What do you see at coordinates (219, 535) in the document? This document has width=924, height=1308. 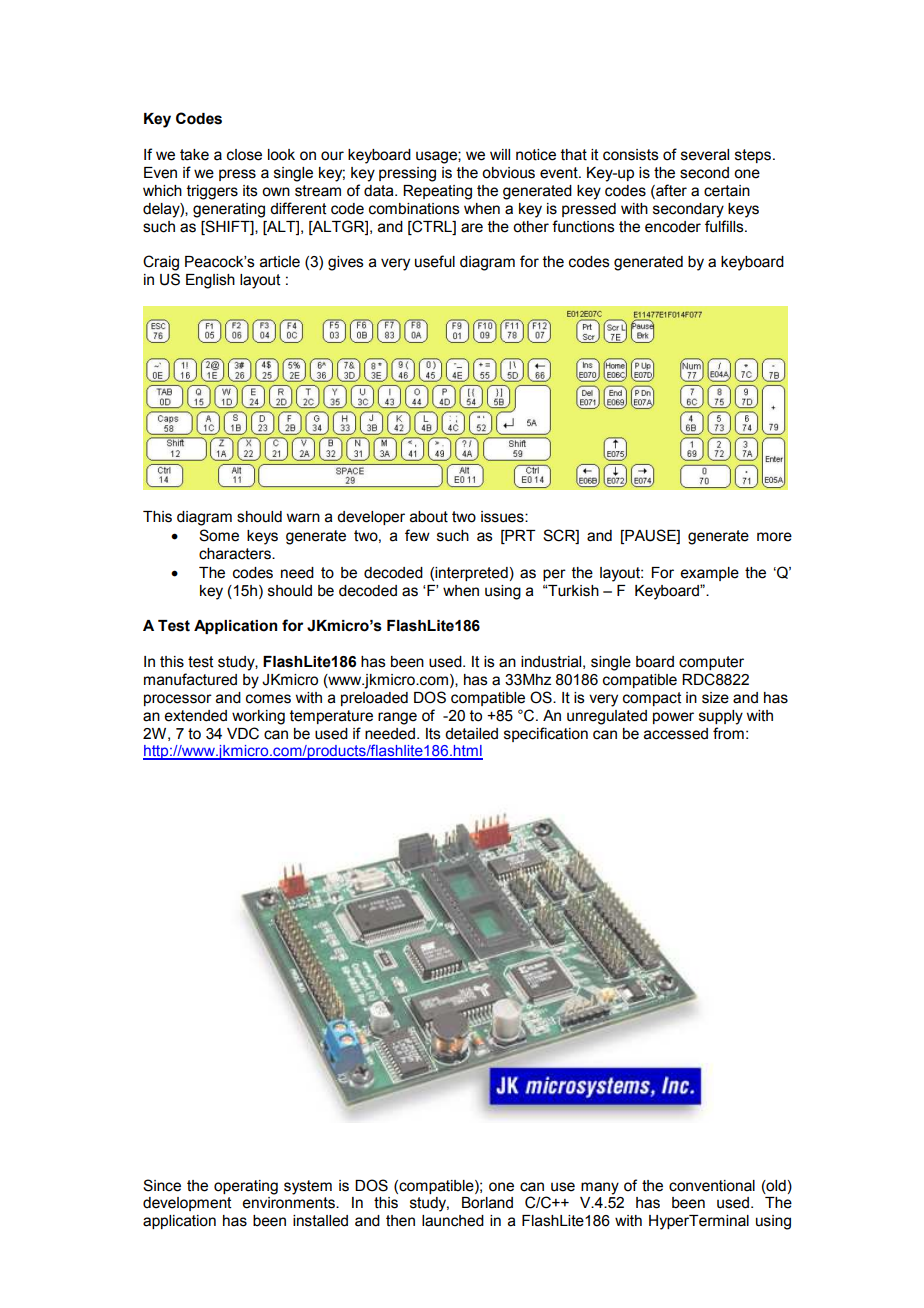 I see `Some` at bounding box center [219, 535].
